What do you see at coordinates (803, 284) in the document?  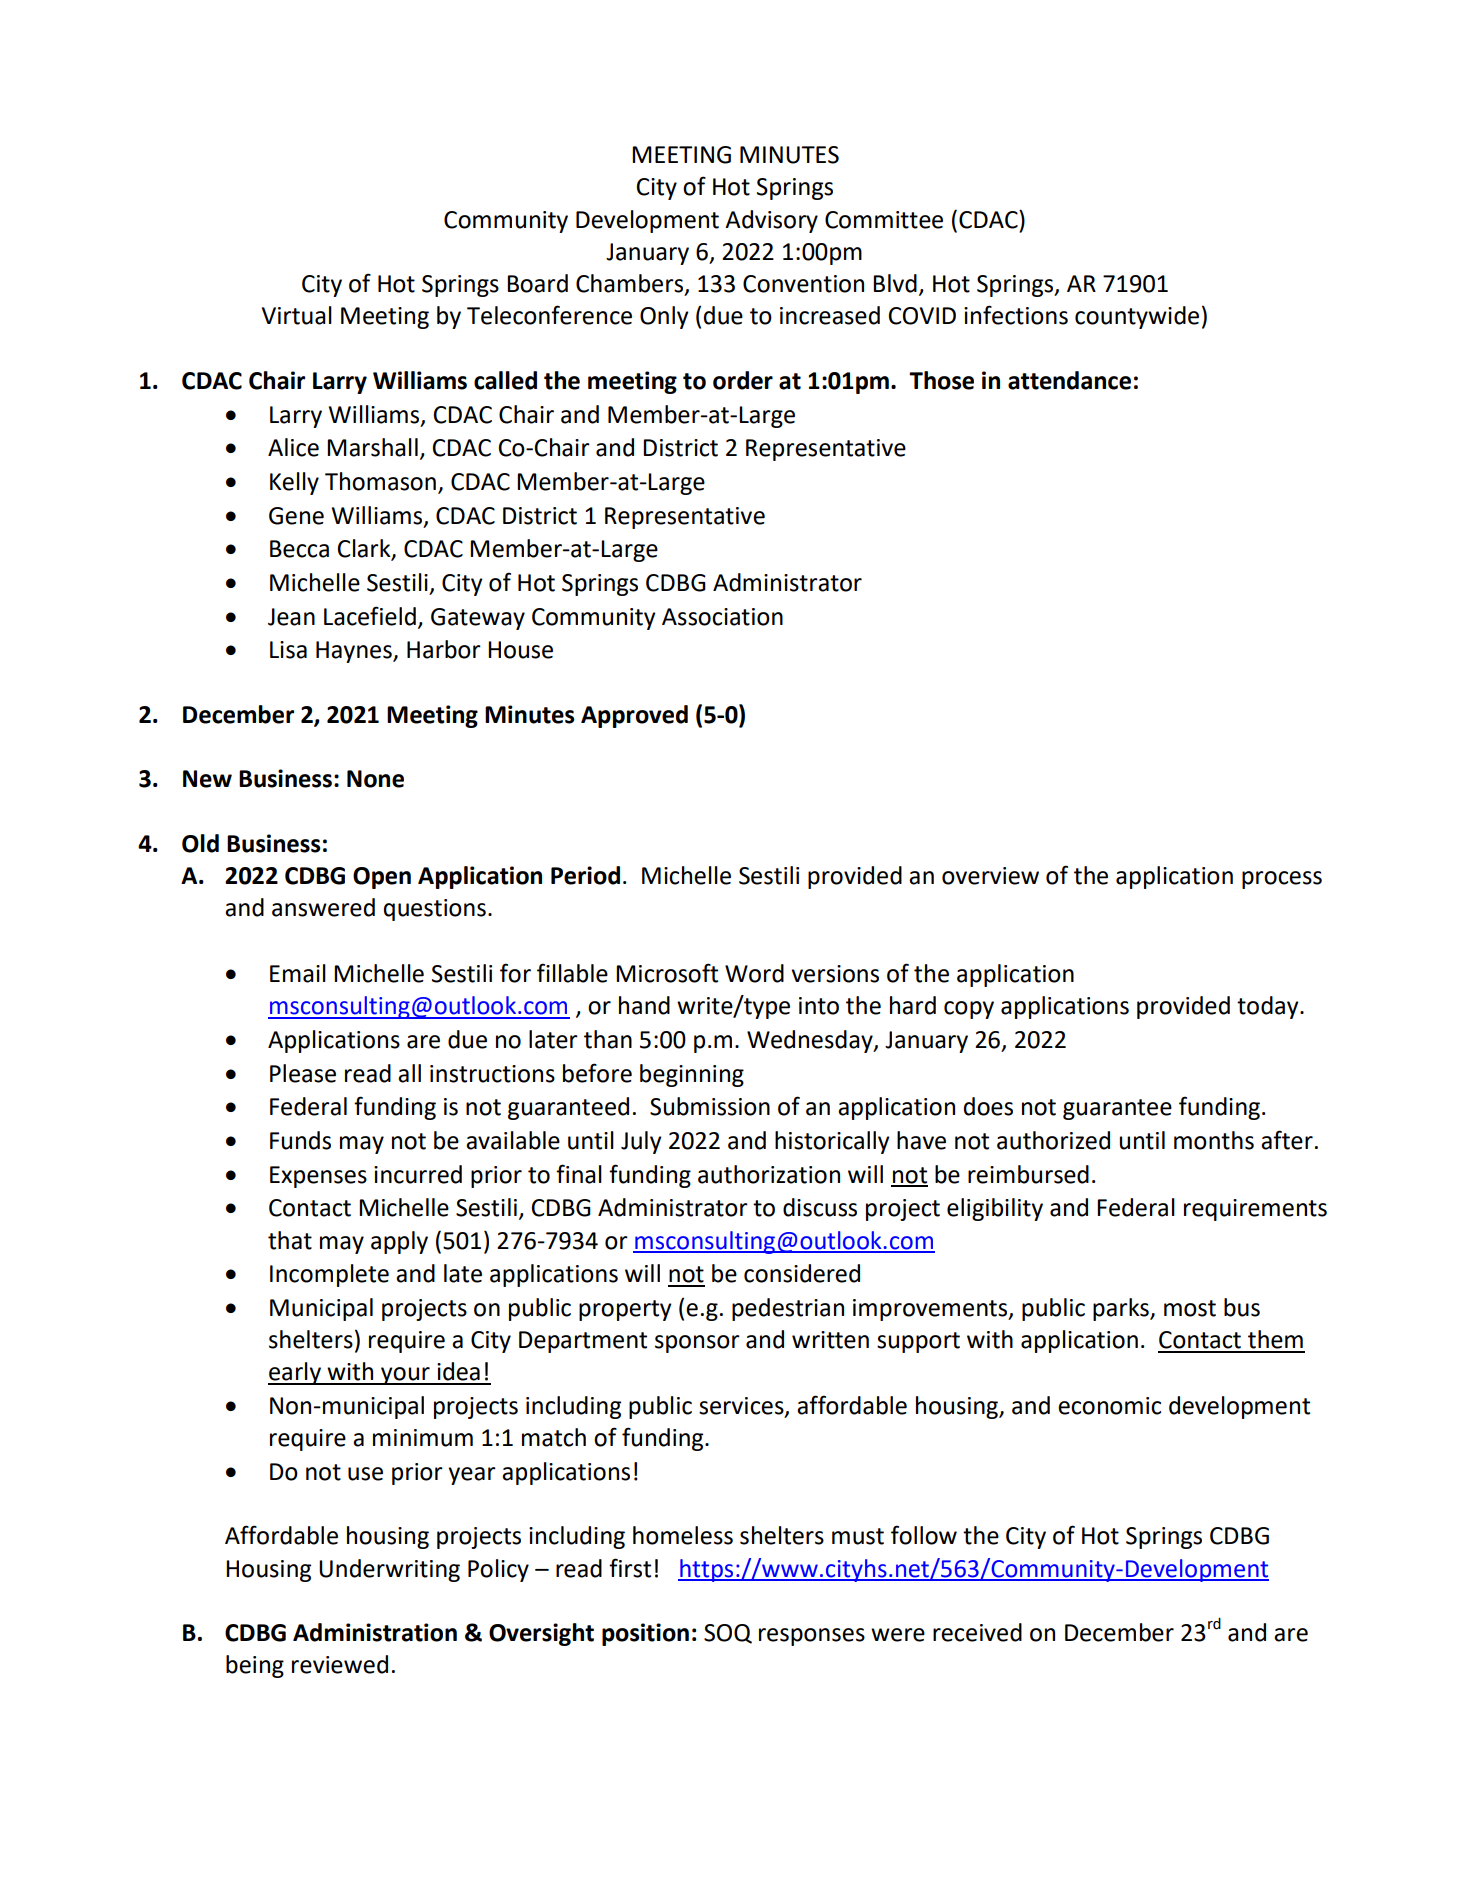 I see `Convention` at bounding box center [803, 284].
